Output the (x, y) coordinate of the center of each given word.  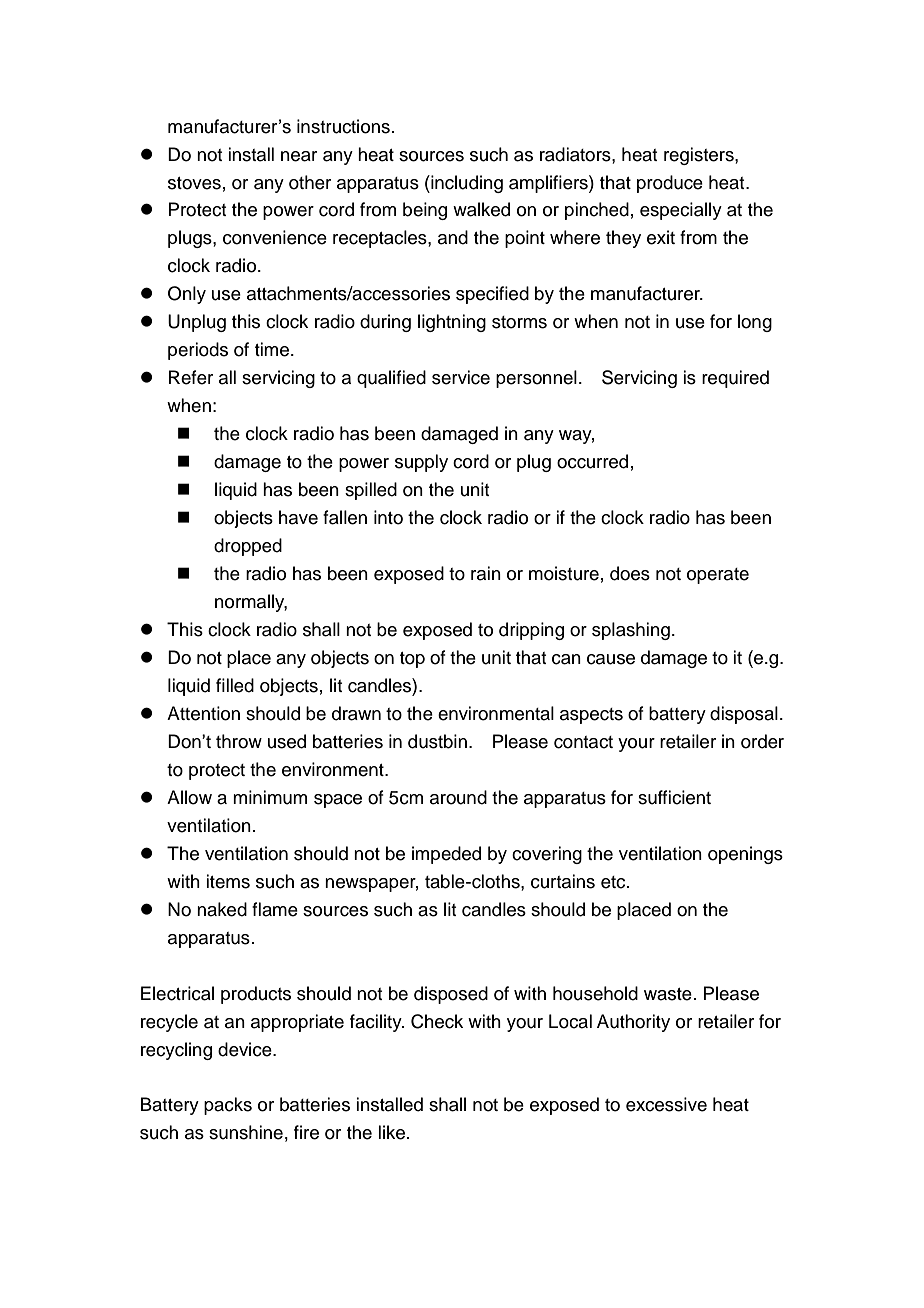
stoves (194, 183)
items (228, 881)
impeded (446, 855)
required (735, 379)
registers (700, 156)
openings (745, 855)
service (461, 377)
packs (228, 1106)
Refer (191, 377)
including (466, 184)
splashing (631, 631)
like (393, 1132)
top (412, 660)
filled (235, 685)
